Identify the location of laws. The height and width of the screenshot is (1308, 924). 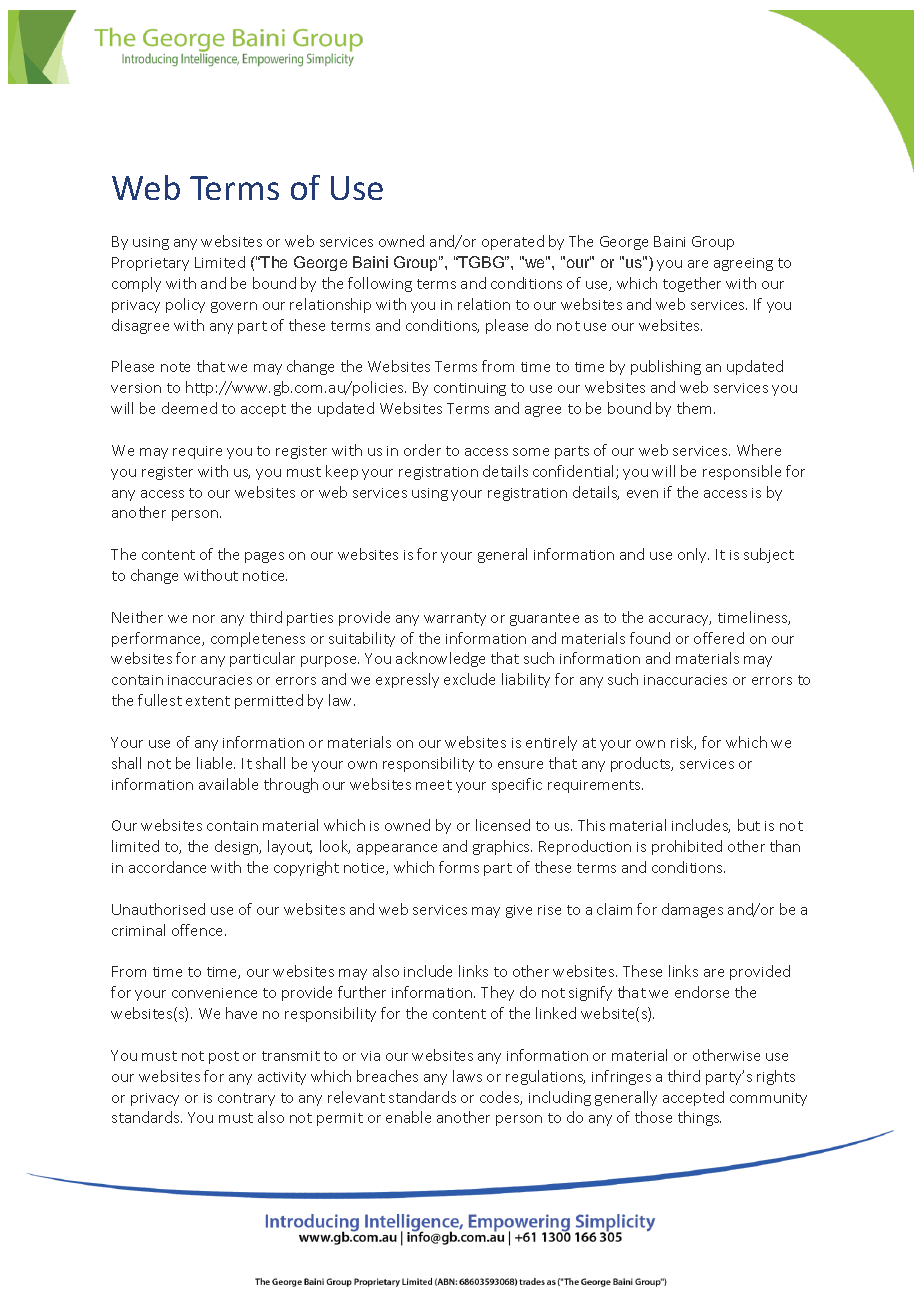
(467, 1076).
